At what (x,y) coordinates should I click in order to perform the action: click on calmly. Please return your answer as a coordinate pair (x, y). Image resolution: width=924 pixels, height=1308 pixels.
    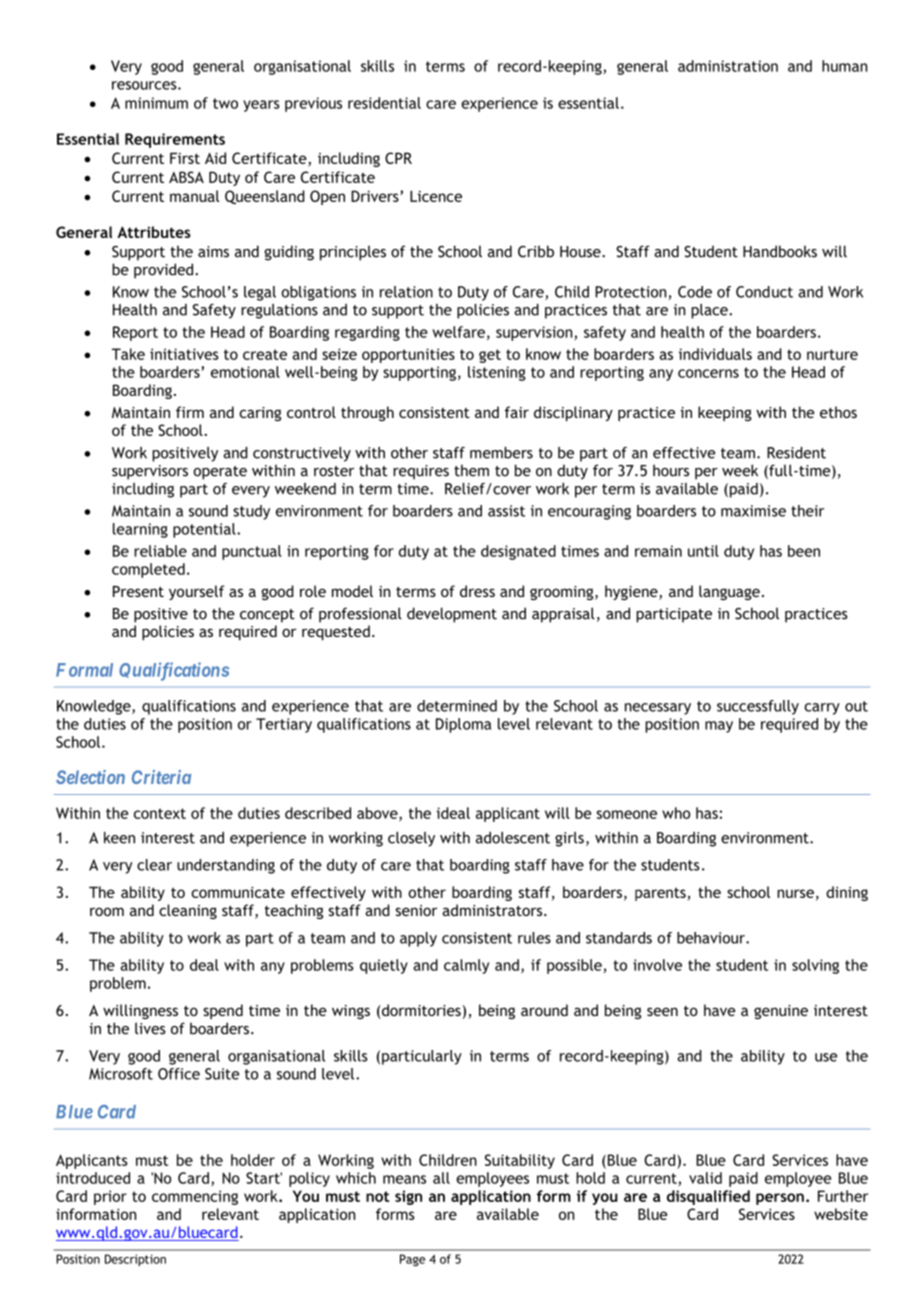
    Looking at the image, I should click on (466, 966).
